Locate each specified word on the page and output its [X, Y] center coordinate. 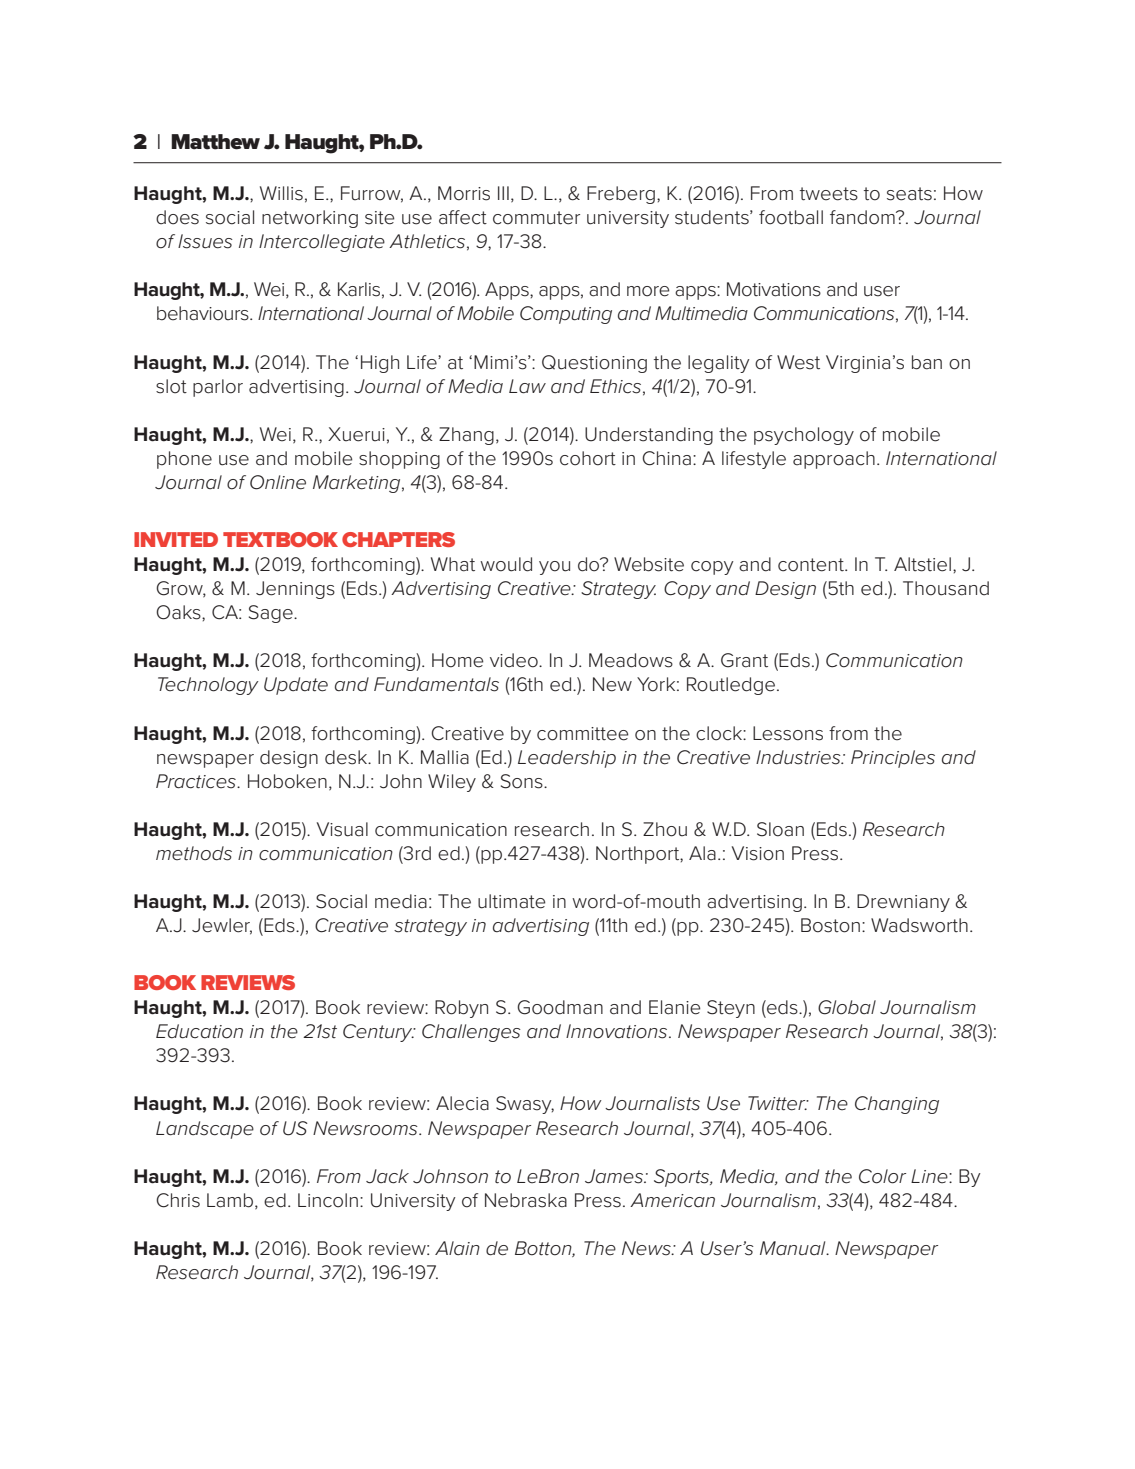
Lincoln [328, 1200]
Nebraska [526, 1200]
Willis [281, 193]
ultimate [512, 901]
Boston [830, 925]
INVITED [176, 539]
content [812, 565]
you [554, 568]
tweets [829, 194]
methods [194, 853]
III [503, 193]
